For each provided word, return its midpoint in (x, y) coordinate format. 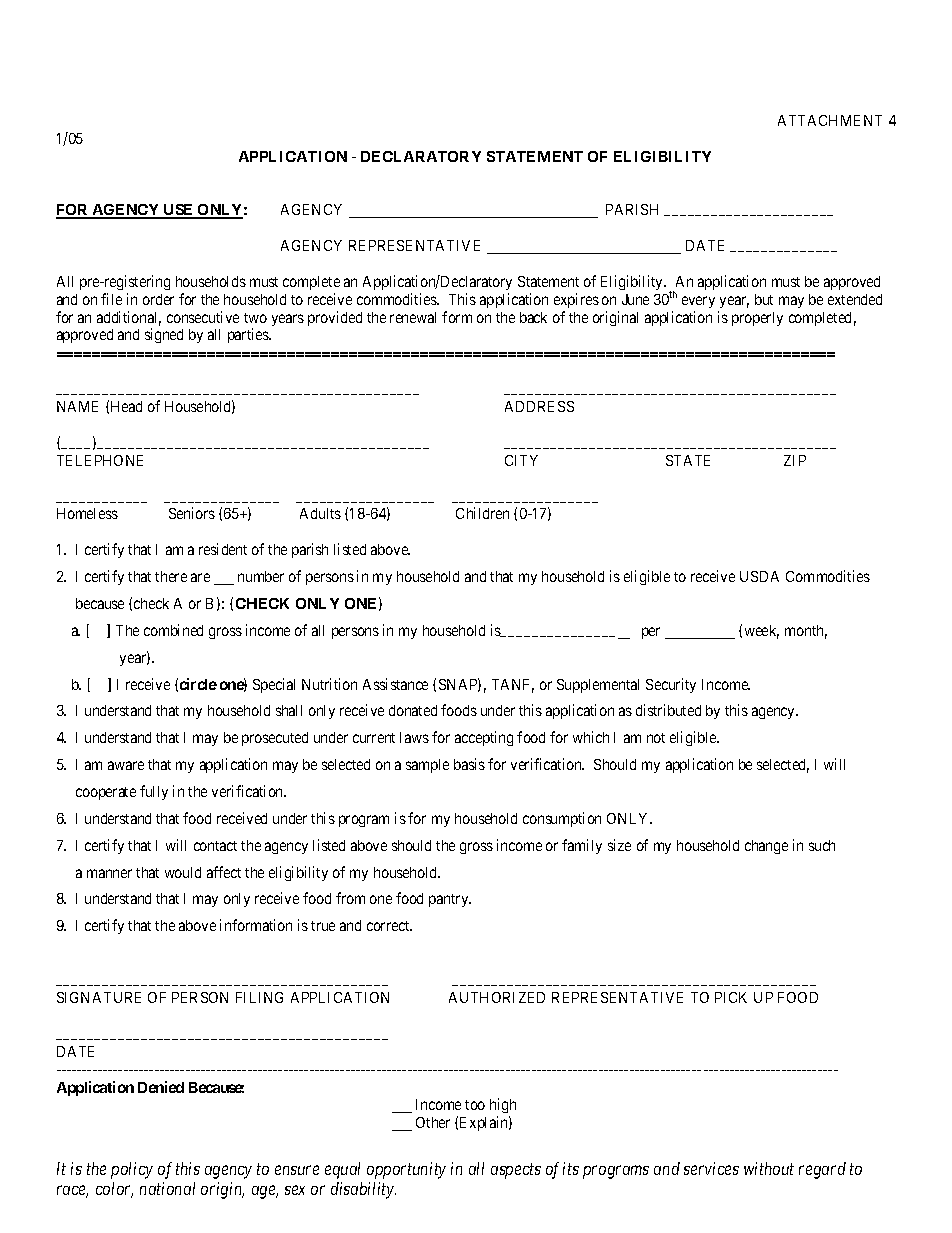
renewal (413, 317)
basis (469, 764)
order (158, 299)
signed (164, 335)
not (656, 738)
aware (126, 765)
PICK (731, 997)
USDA (759, 576)
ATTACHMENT (830, 120)
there (171, 576)
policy (132, 1170)
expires (576, 300)
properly (757, 319)
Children (482, 513)
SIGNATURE (99, 997)
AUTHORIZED (497, 997)
